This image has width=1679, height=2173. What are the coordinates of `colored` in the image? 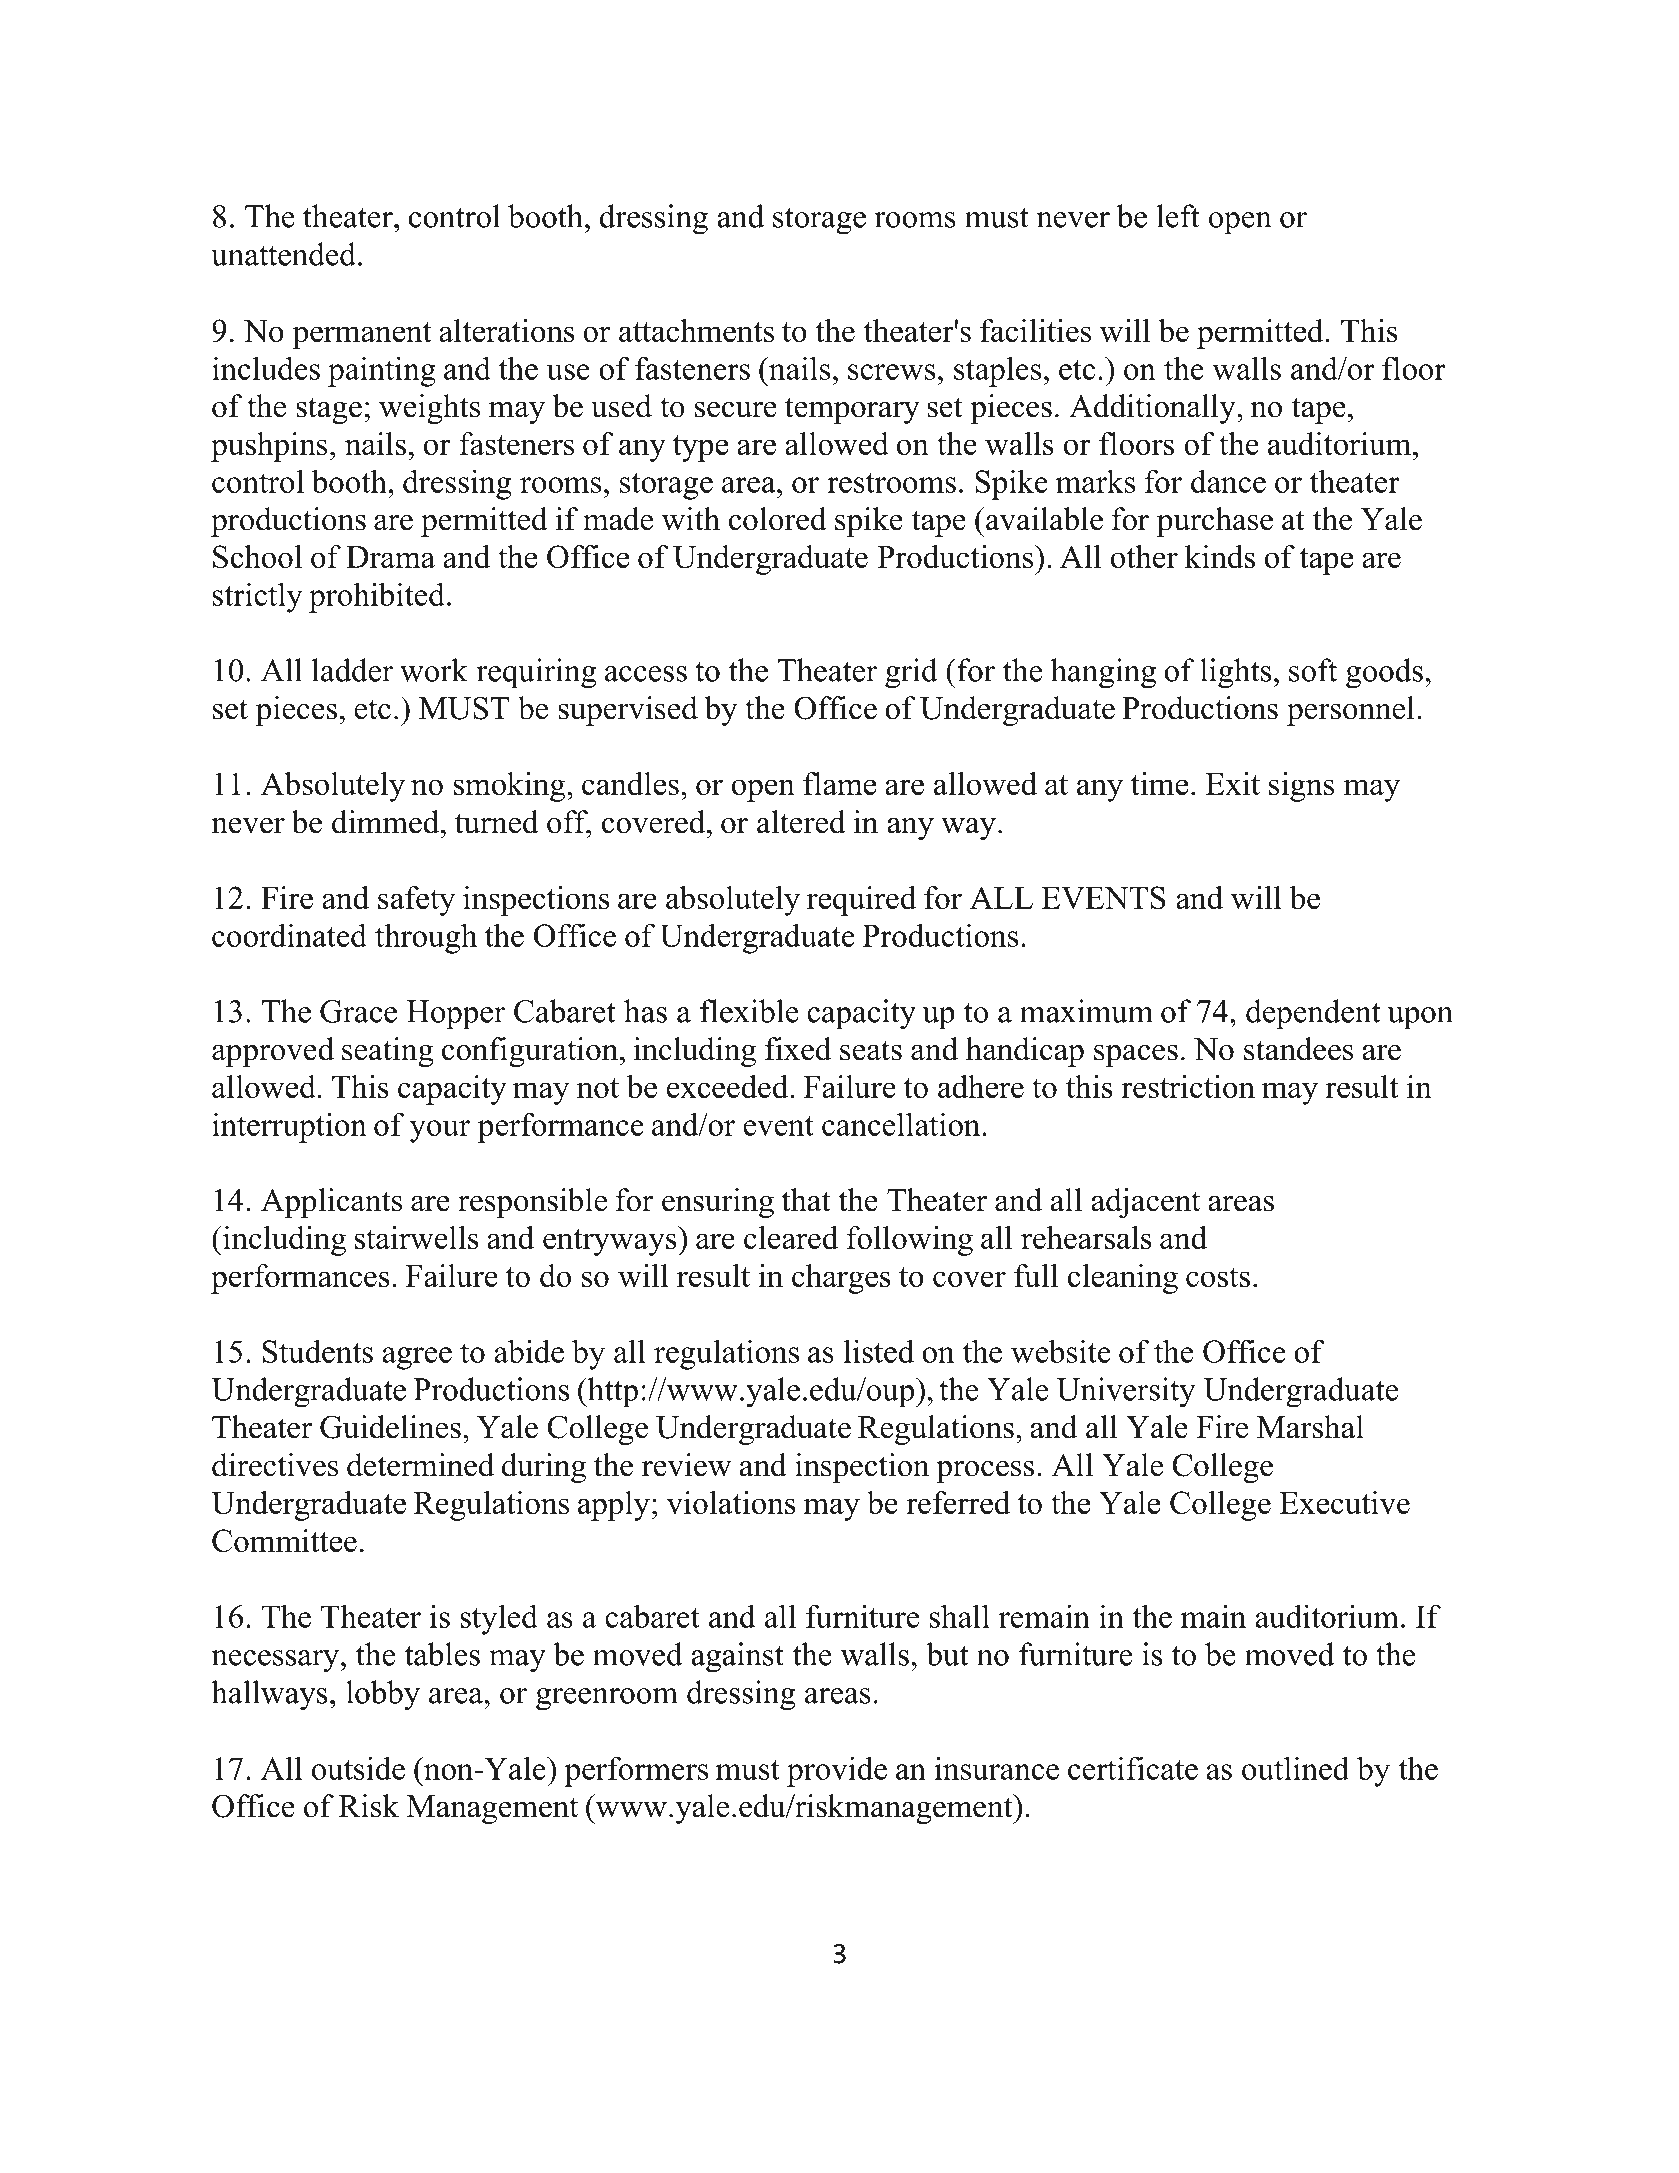 It's located at (778, 519).
